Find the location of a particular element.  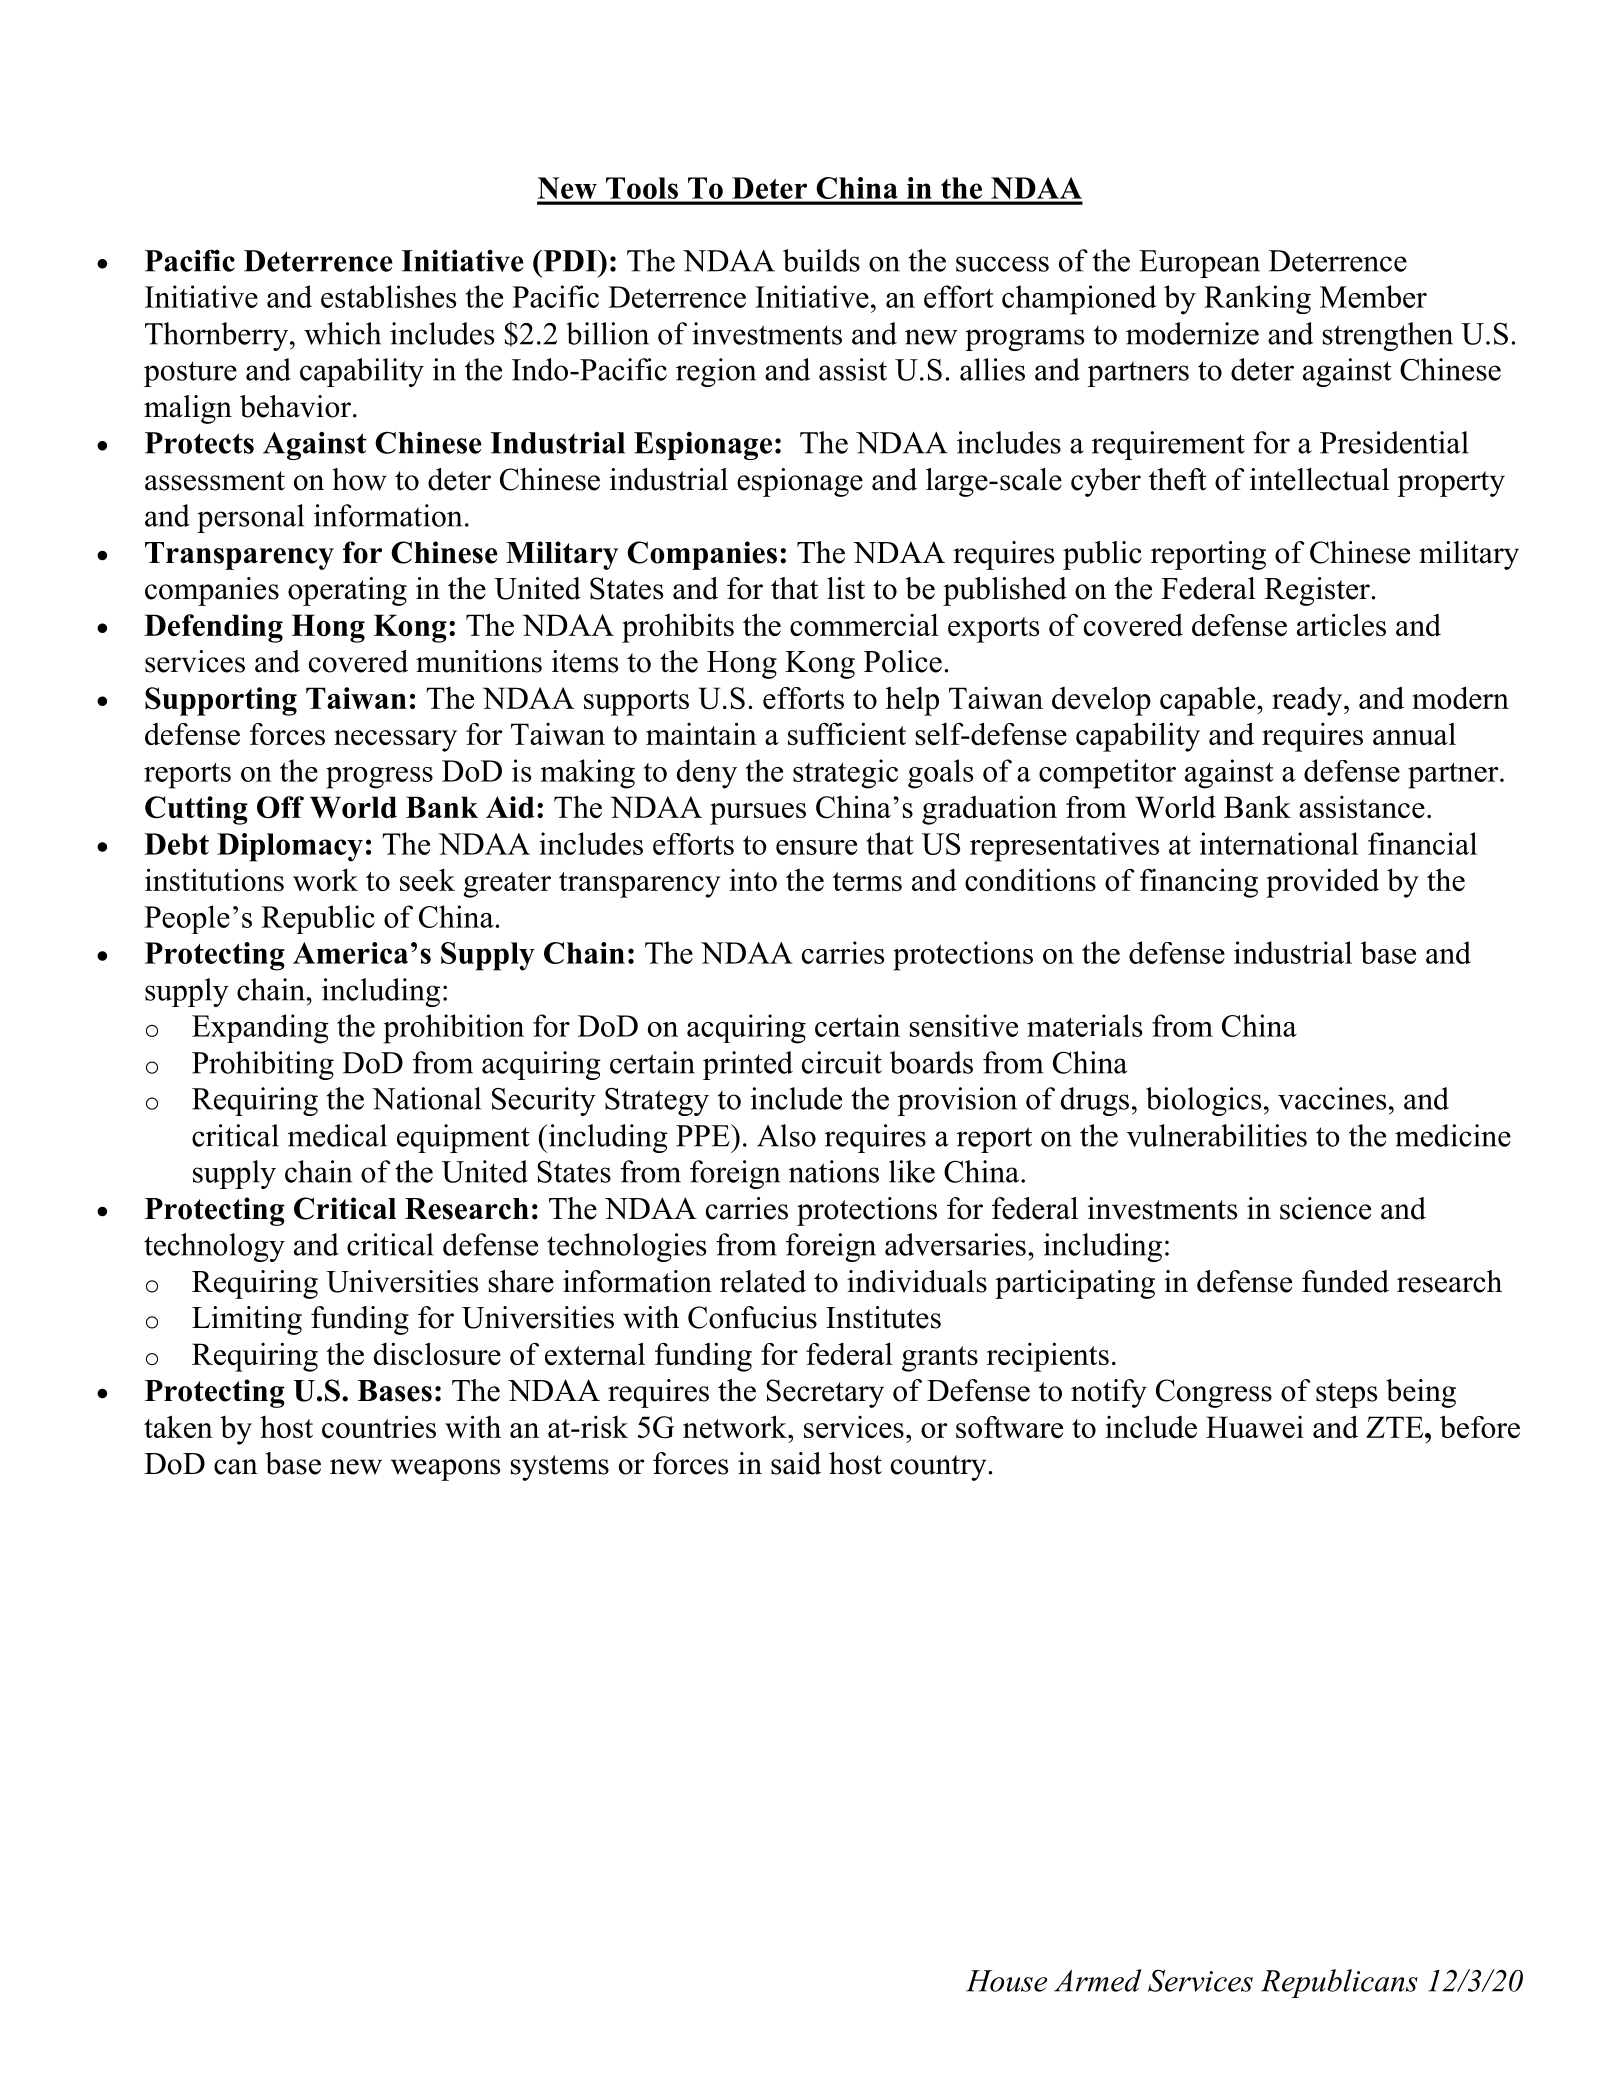

commercial is located at coordinates (864, 624).
